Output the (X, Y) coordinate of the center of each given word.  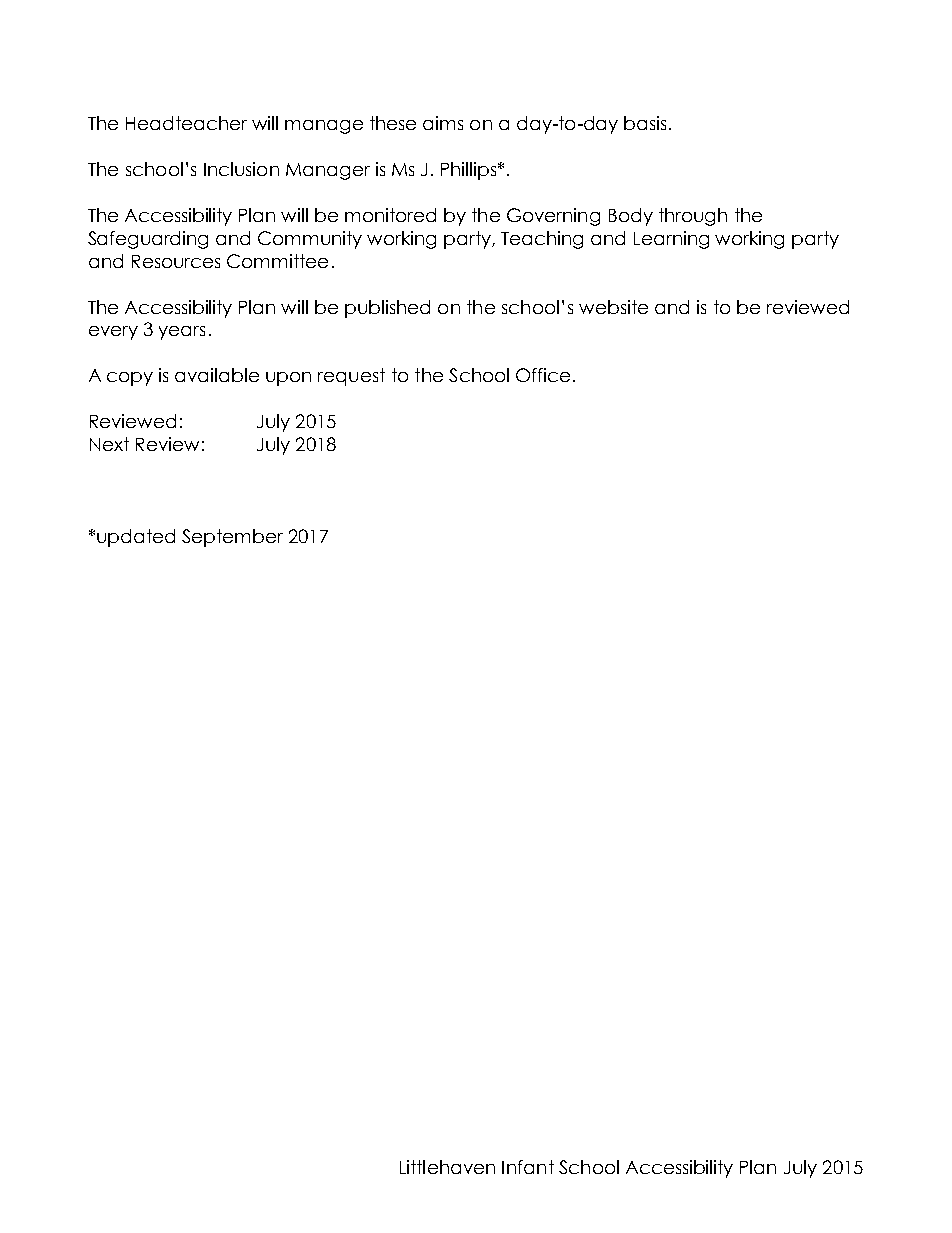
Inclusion (241, 169)
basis (645, 123)
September (232, 538)
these (393, 123)
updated (136, 538)
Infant (528, 1167)
